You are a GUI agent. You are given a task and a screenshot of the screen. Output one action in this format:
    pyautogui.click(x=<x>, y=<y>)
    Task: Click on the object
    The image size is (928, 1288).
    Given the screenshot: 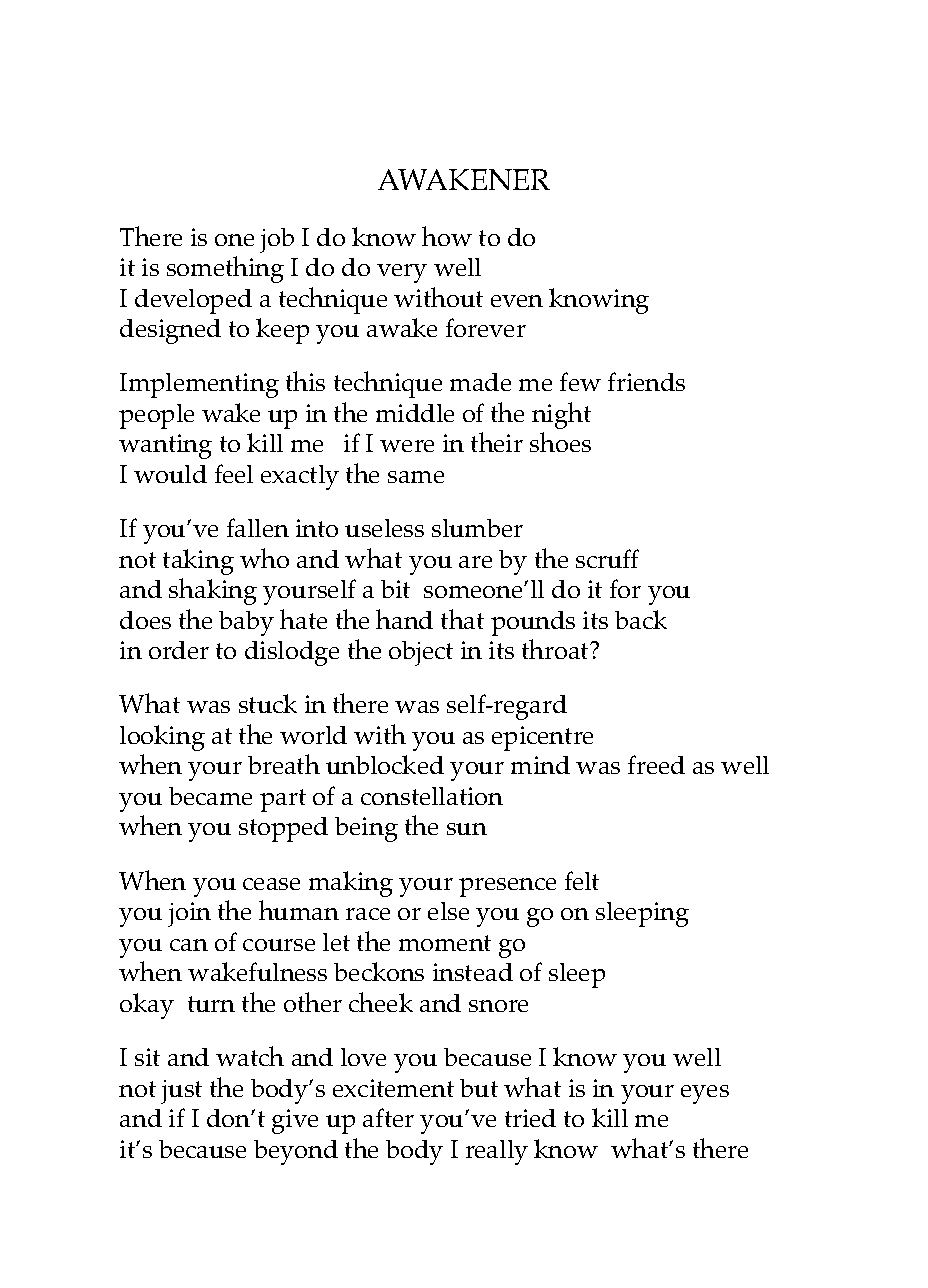 What is the action you would take?
    pyautogui.click(x=421, y=653)
